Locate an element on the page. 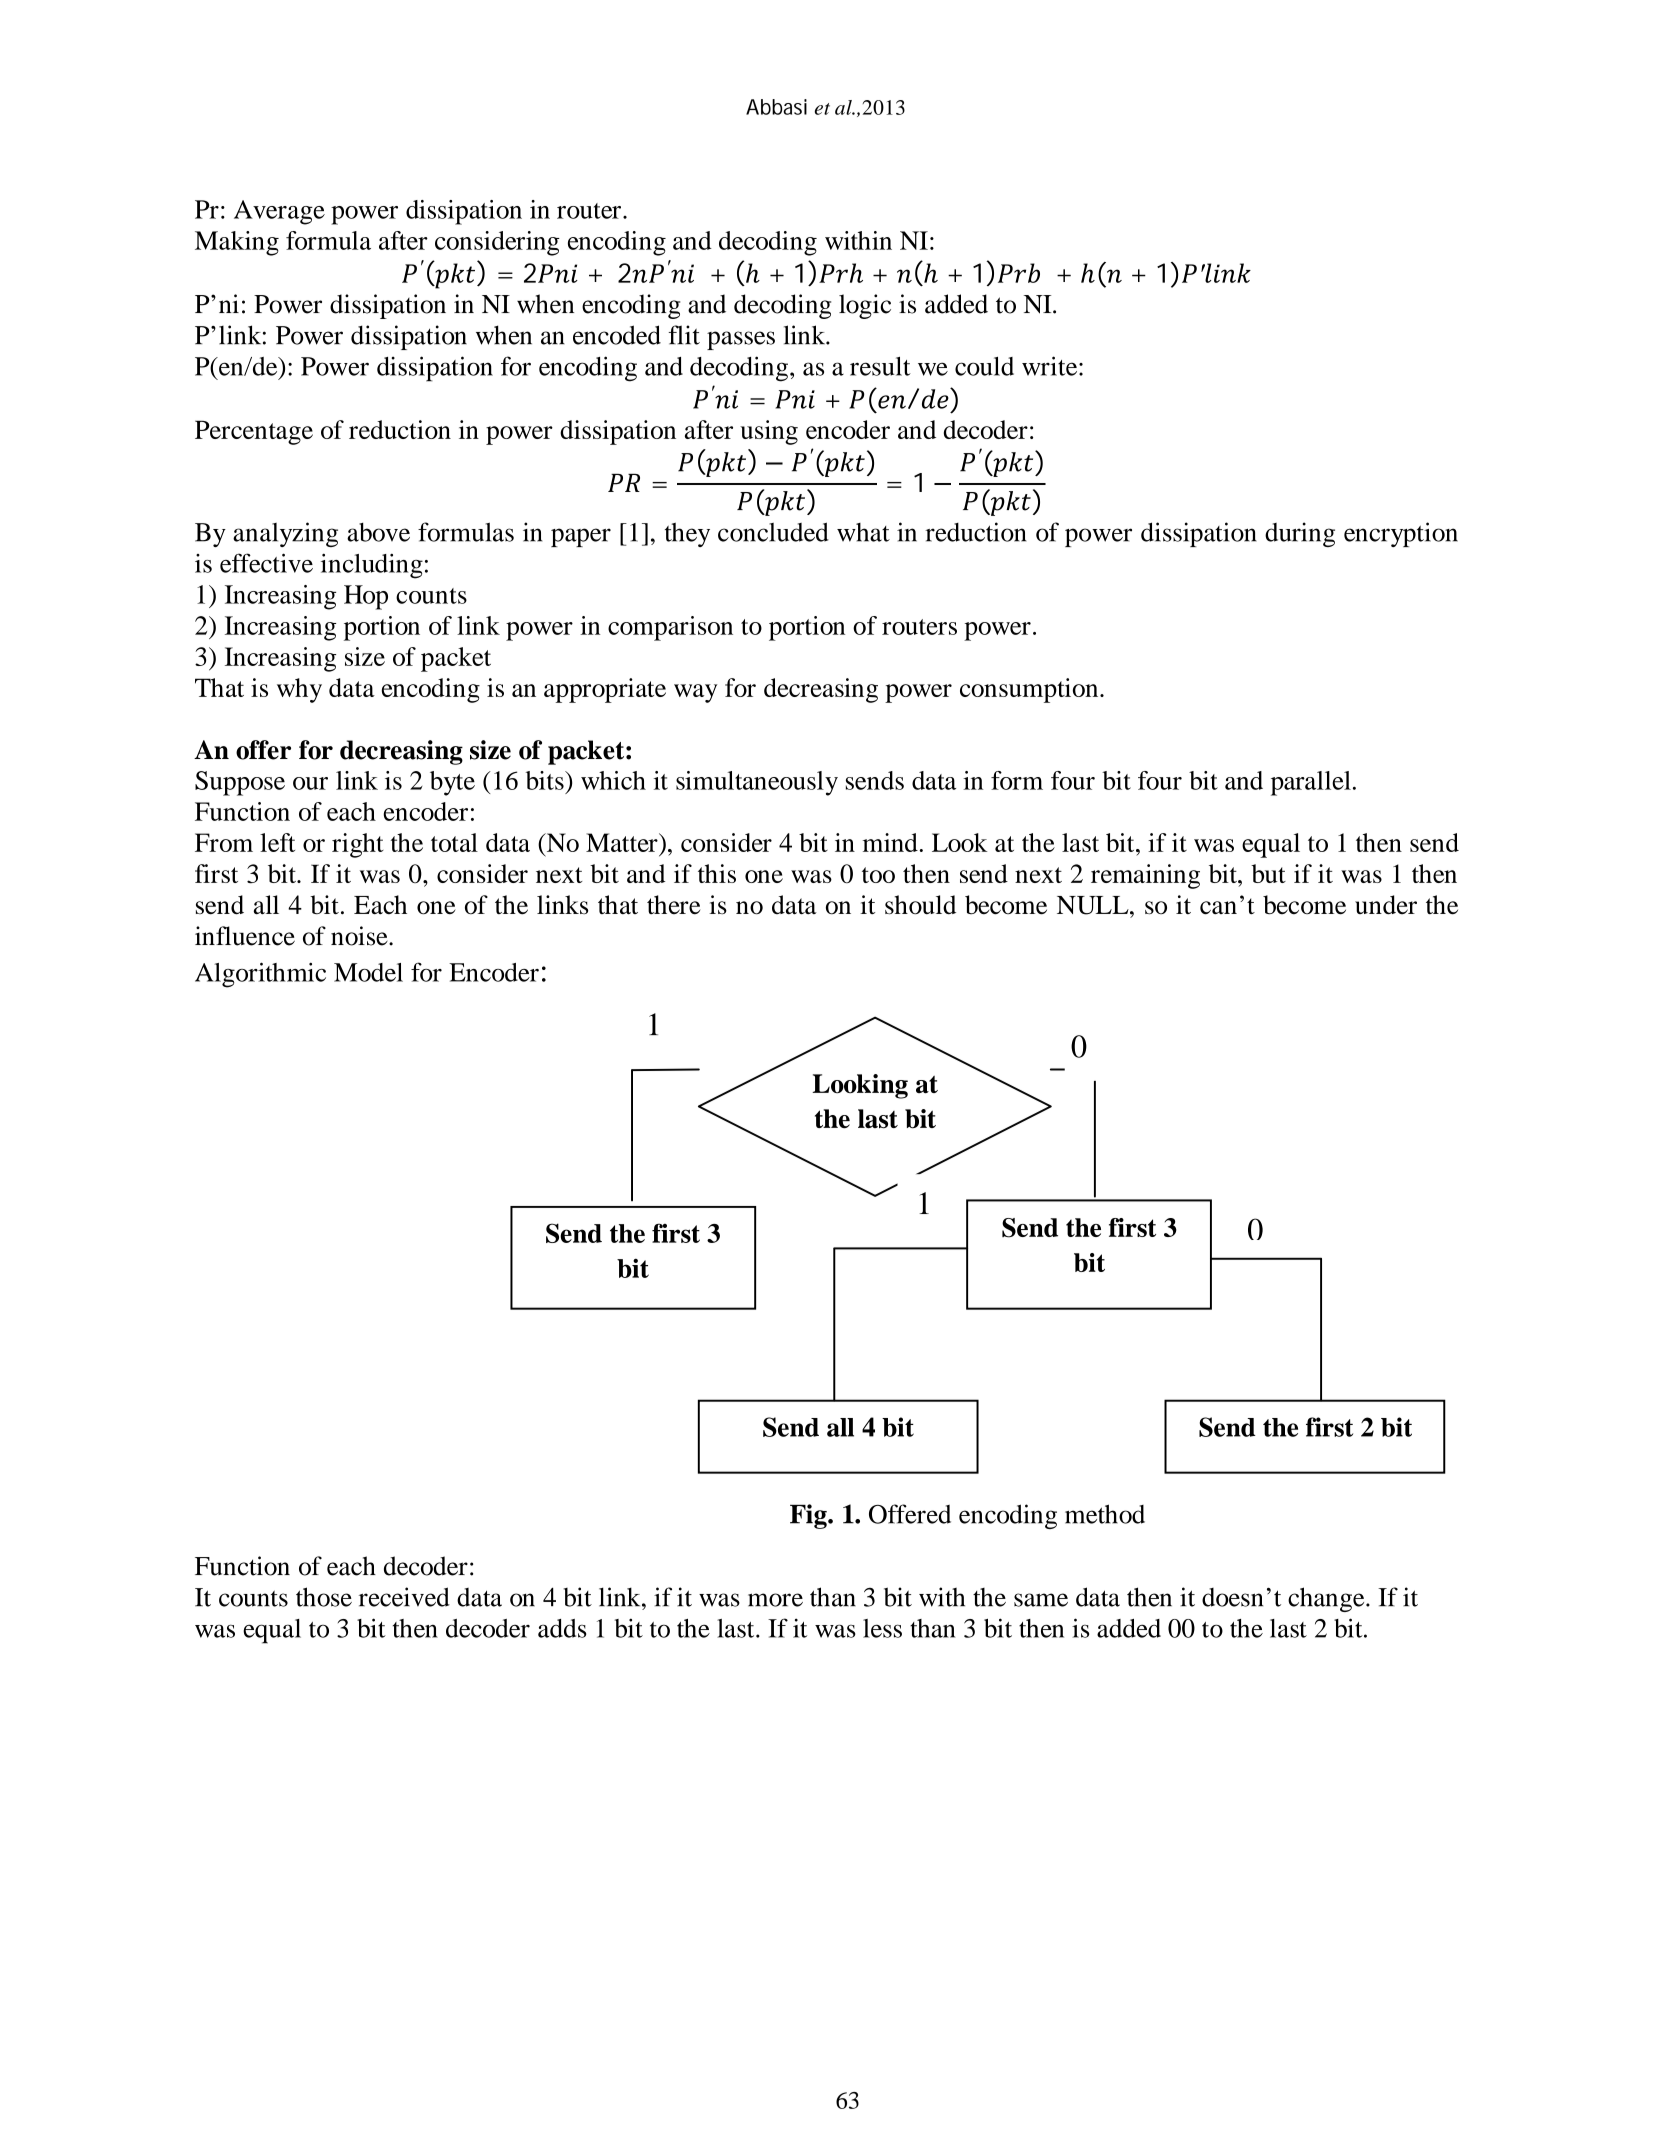 This image has height=2139, width=1653. noise is located at coordinates (360, 936).
